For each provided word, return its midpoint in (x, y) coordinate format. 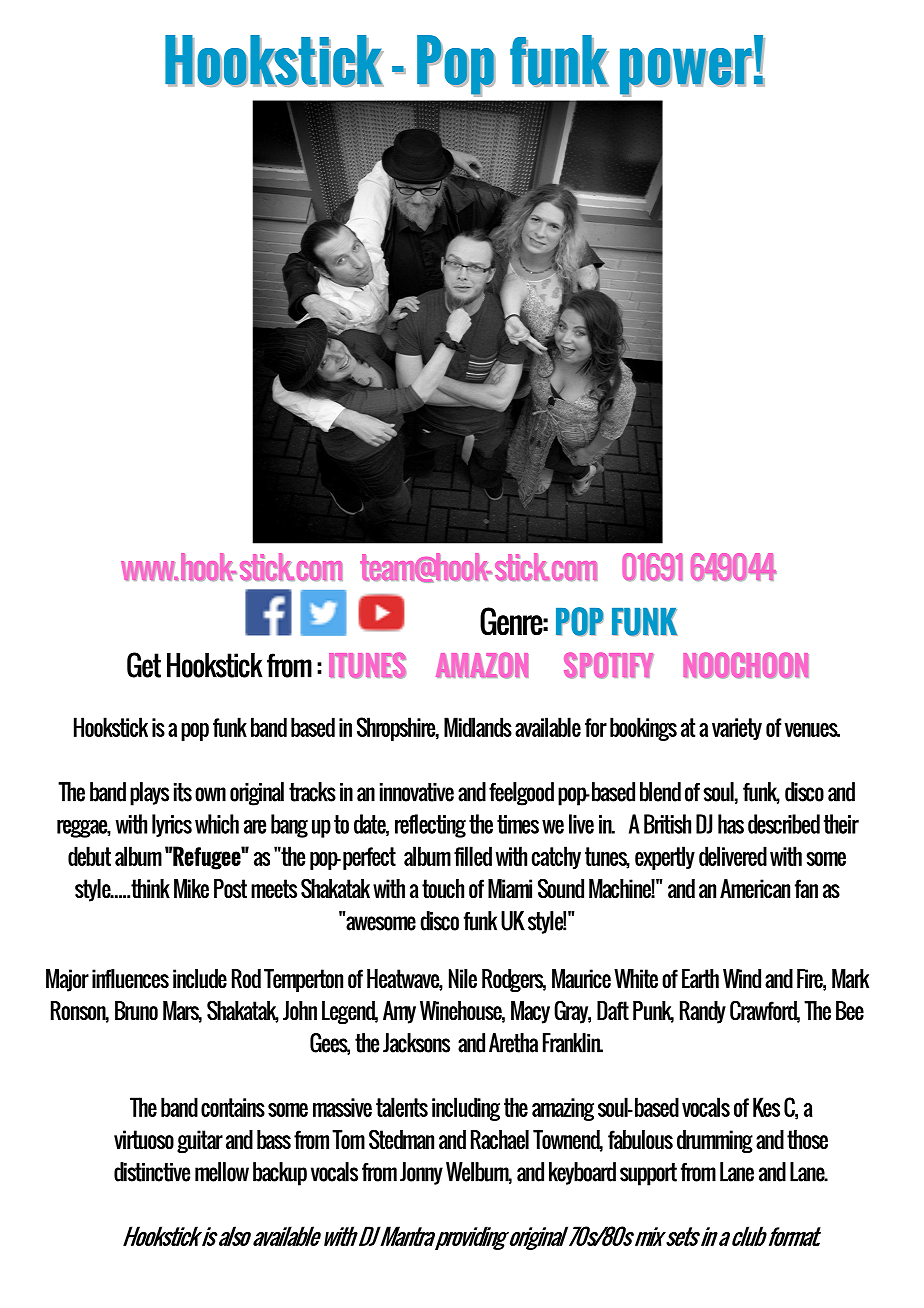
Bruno (136, 1010)
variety (737, 729)
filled (473, 856)
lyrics (172, 825)
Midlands (478, 727)
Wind (742, 978)
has (731, 824)
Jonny (421, 1173)
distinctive (152, 1172)
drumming (715, 1141)
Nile (463, 978)
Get (144, 665)
